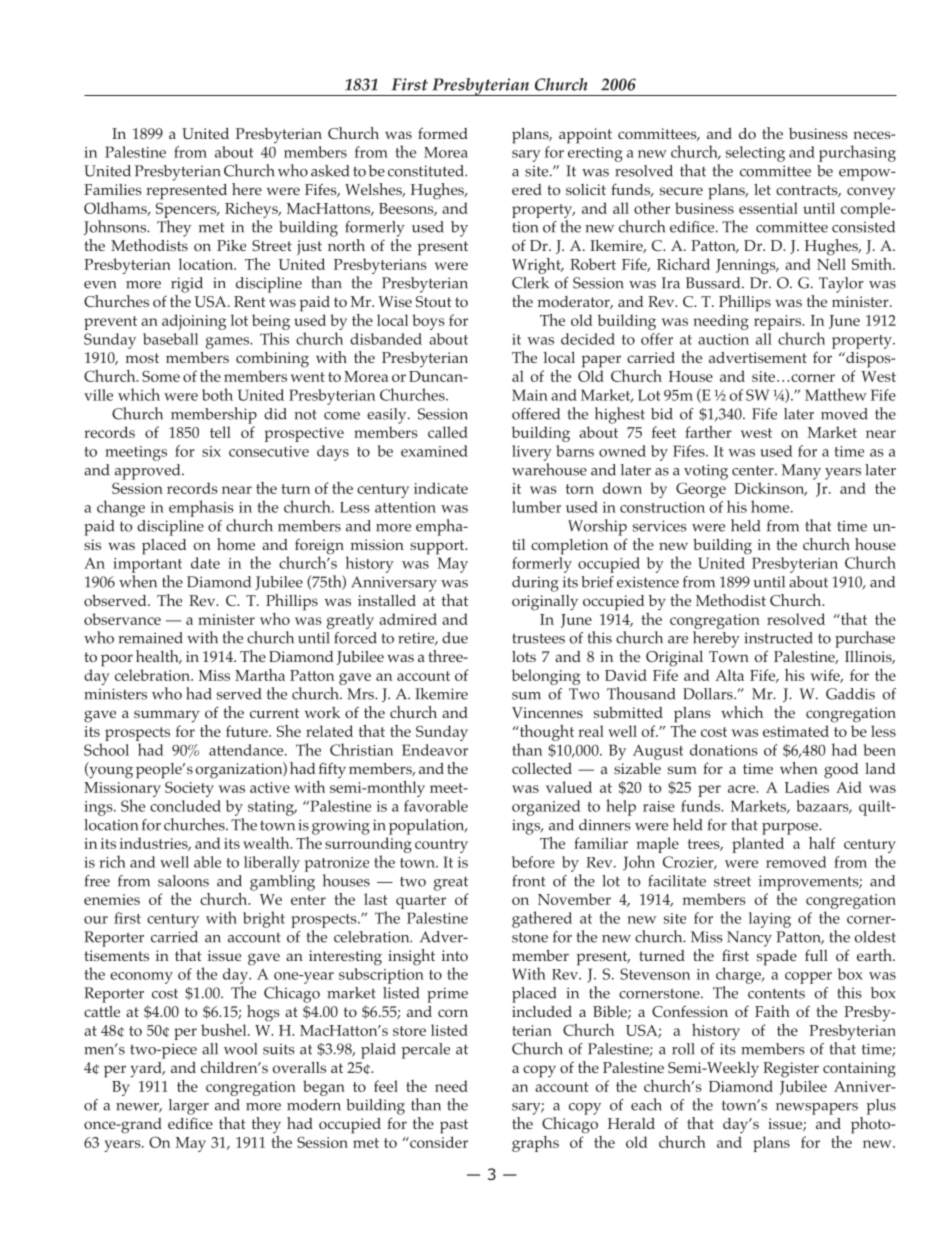 This screenshot has height=1233, width=952. What do you see at coordinates (778, 638) in the screenshot?
I see `instructed` at bounding box center [778, 638].
